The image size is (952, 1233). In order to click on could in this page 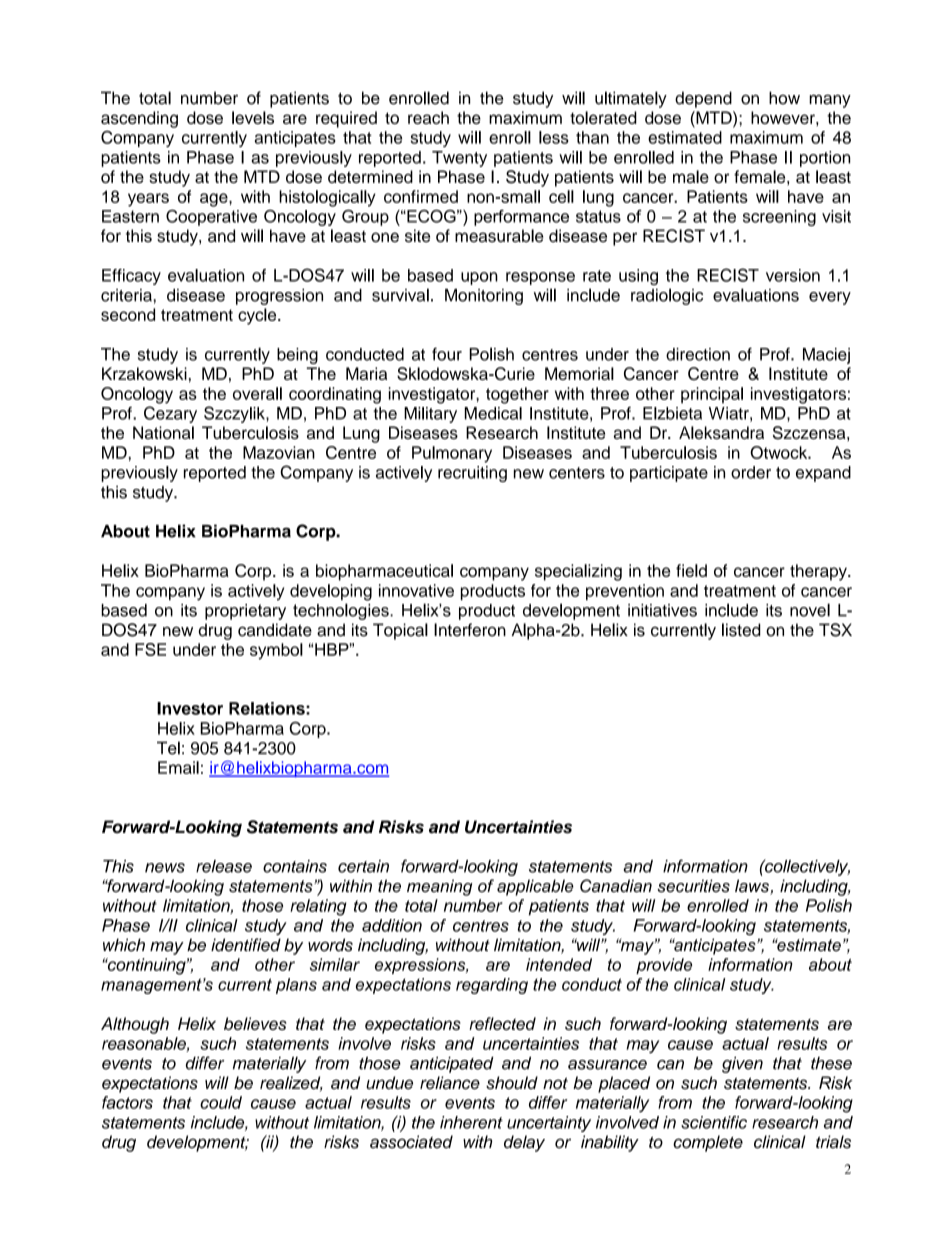, I will do `click(221, 1102)`.
